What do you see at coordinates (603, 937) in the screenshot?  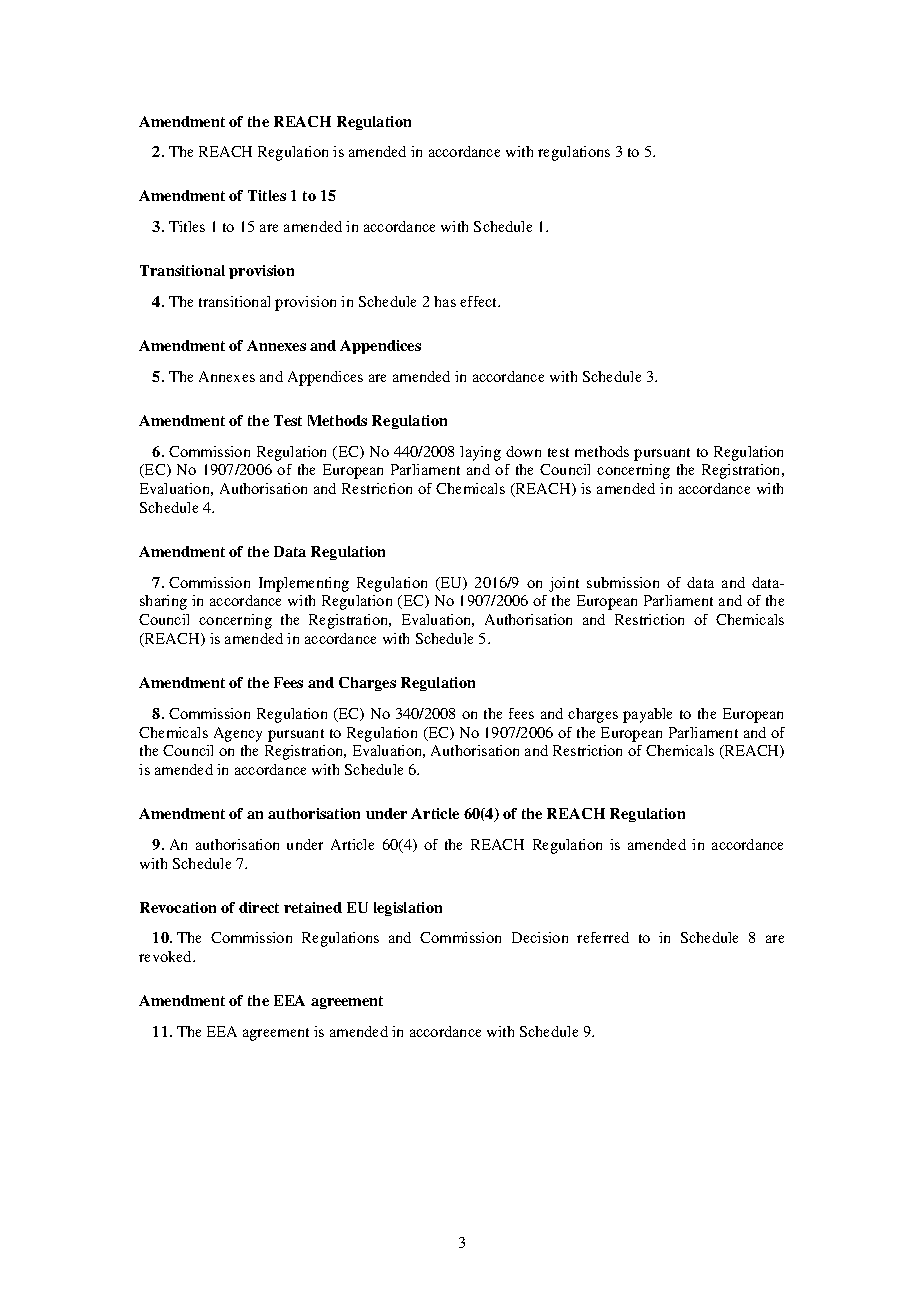 I see `referred` at bounding box center [603, 937].
